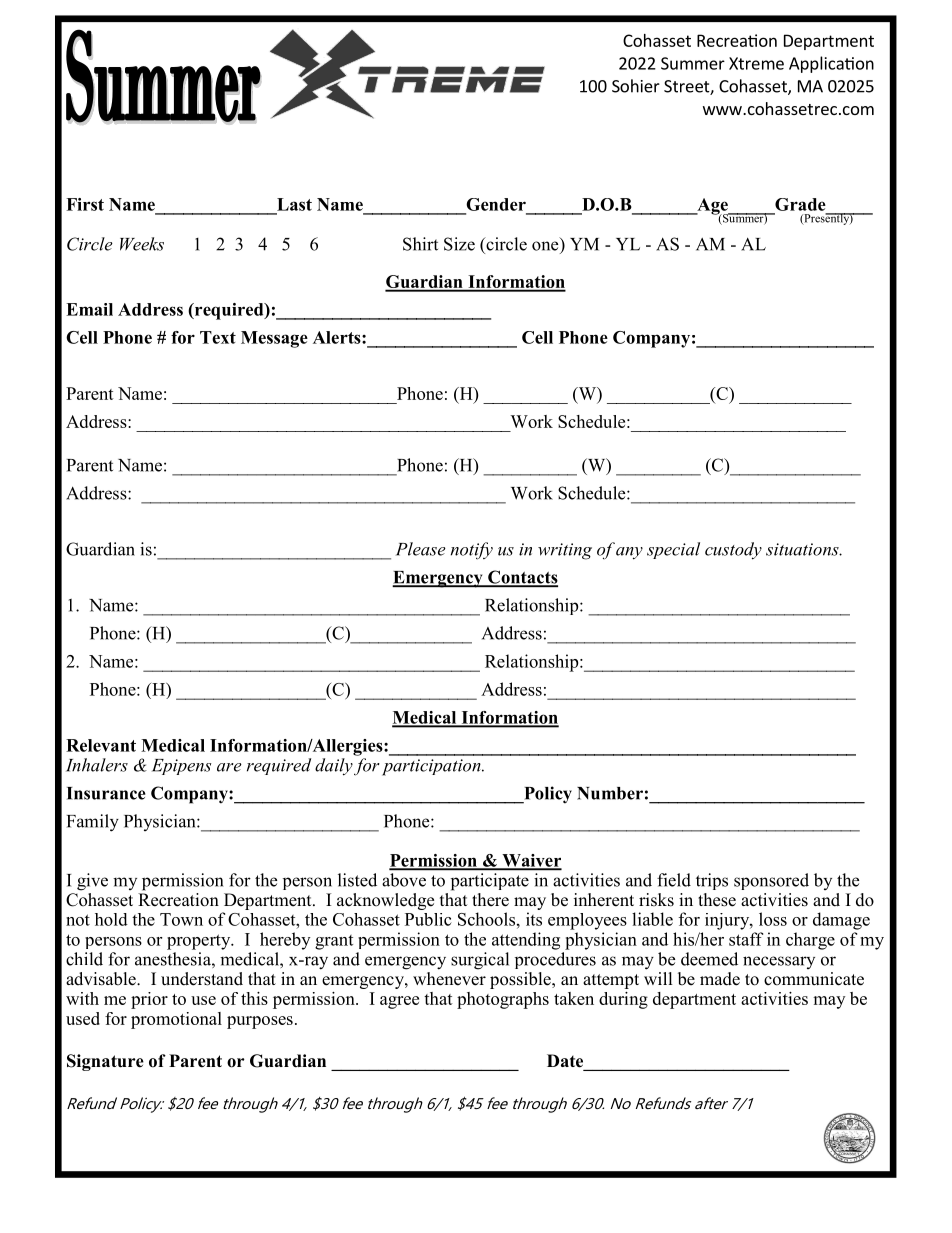 The width and height of the screenshot is (952, 1233). What do you see at coordinates (756, 63) in the screenshot?
I see `Xtreme` at bounding box center [756, 63].
